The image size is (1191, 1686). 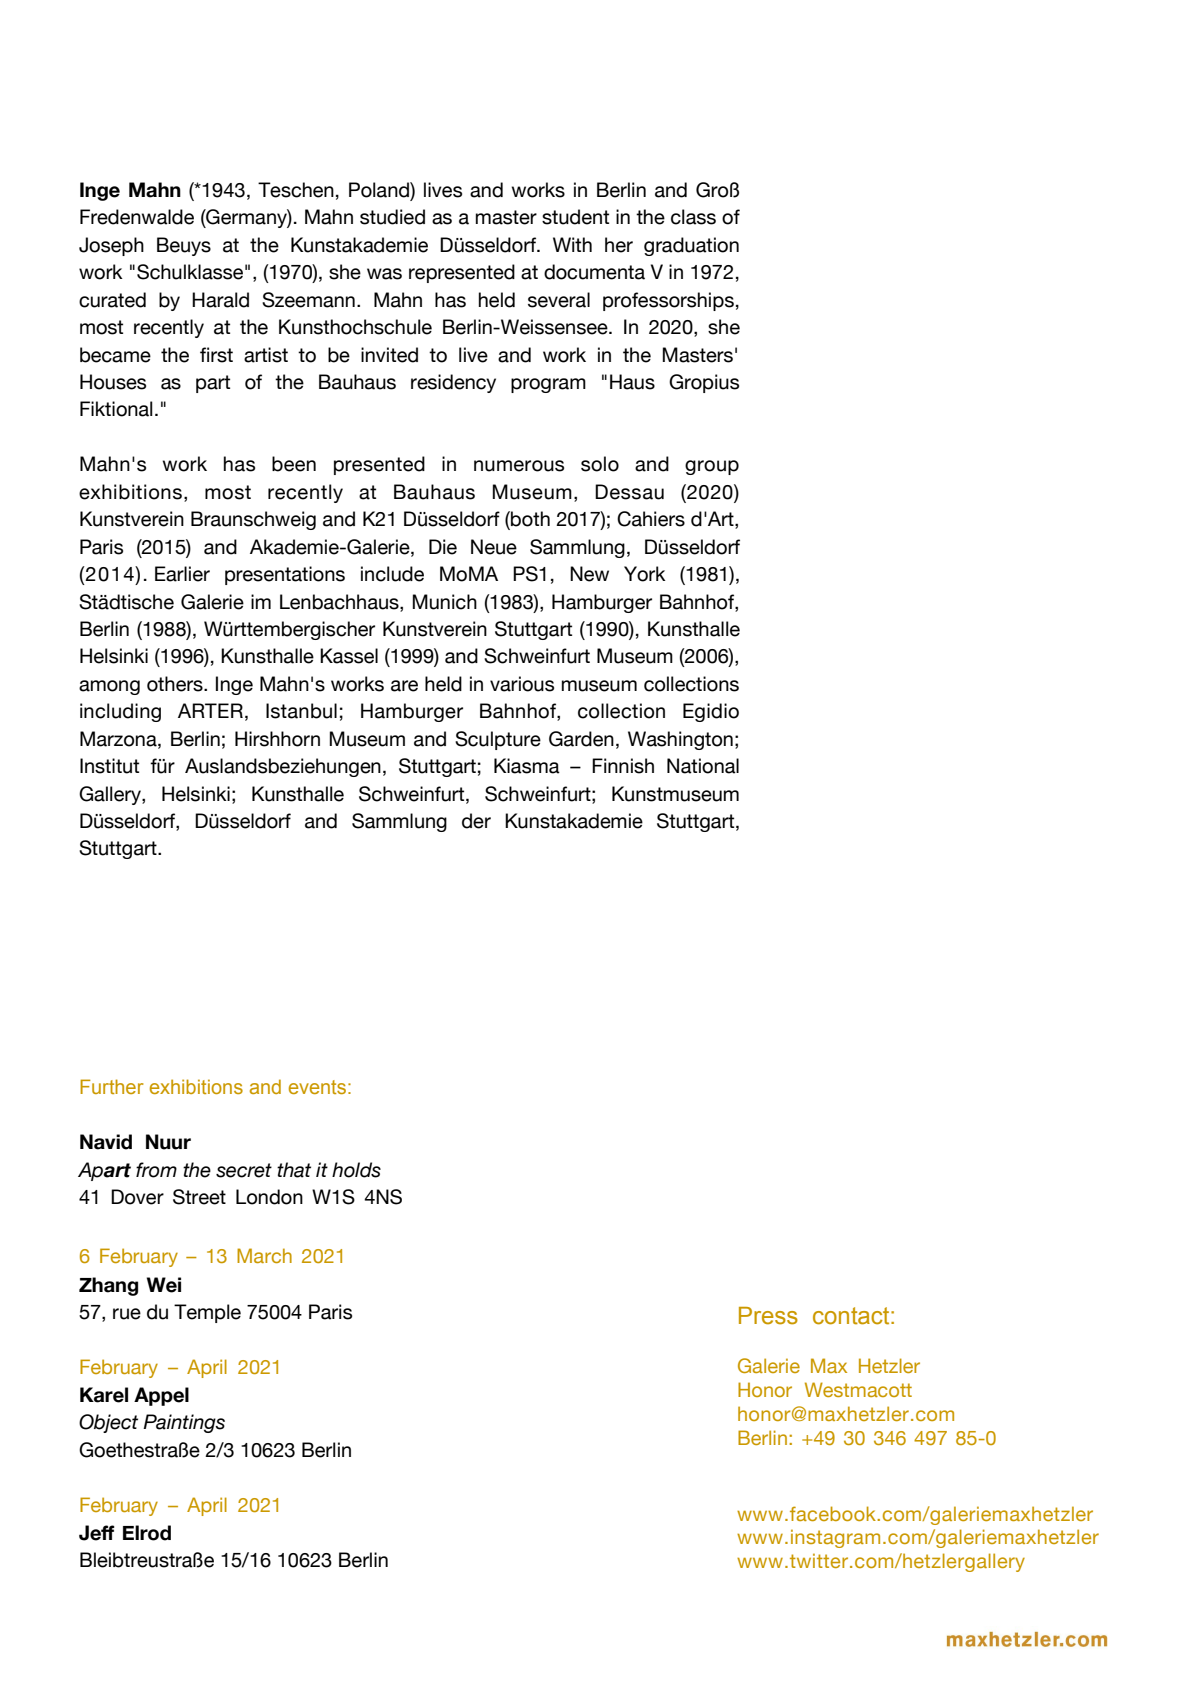 What do you see at coordinates (184, 1423) in the screenshot?
I see `Paintings` at bounding box center [184, 1423].
